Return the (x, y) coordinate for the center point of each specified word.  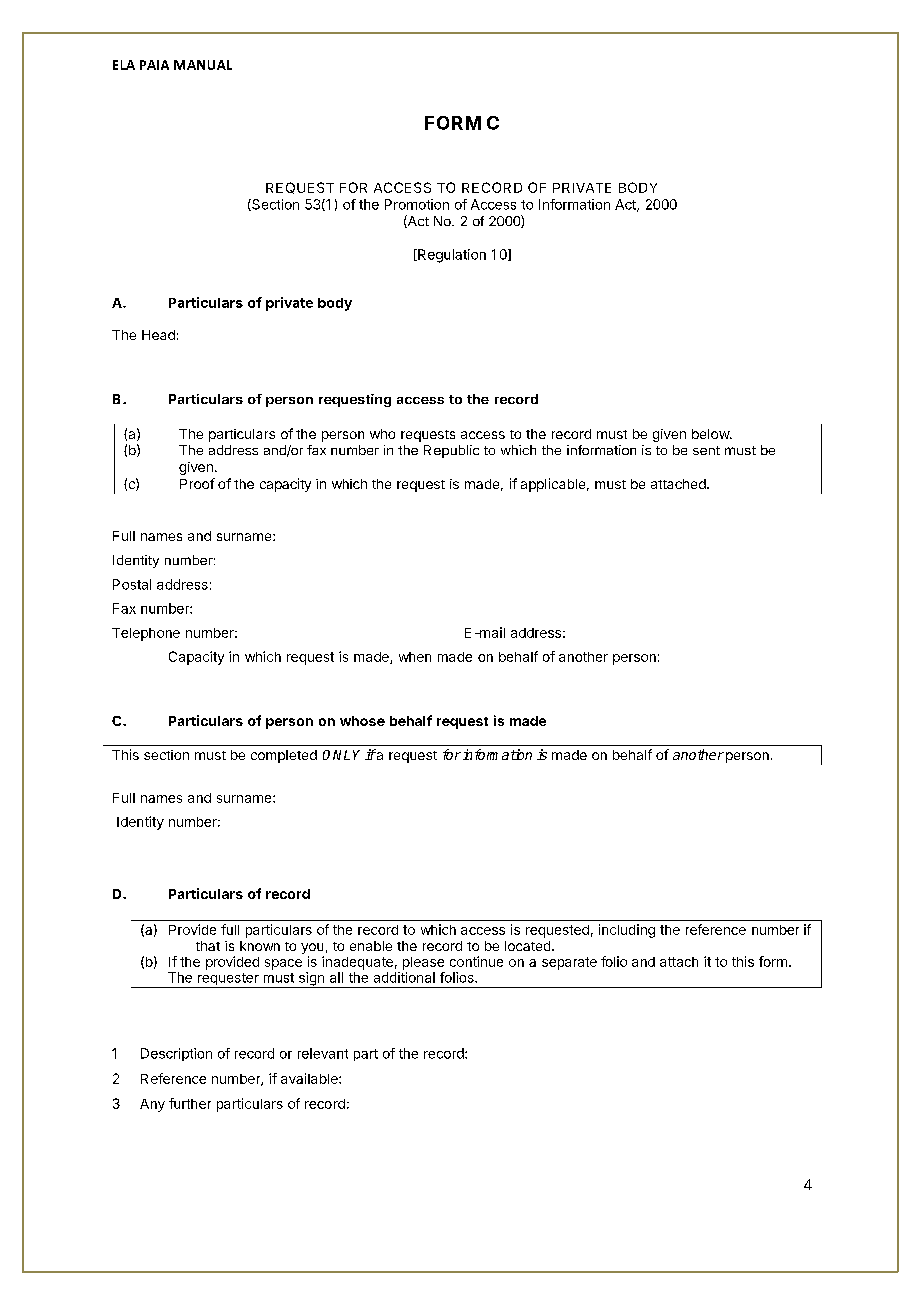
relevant (323, 1053)
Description (176, 1054)
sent (706, 450)
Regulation (451, 256)
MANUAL (203, 65)
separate (569, 963)
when (415, 657)
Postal (132, 584)
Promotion (417, 204)
